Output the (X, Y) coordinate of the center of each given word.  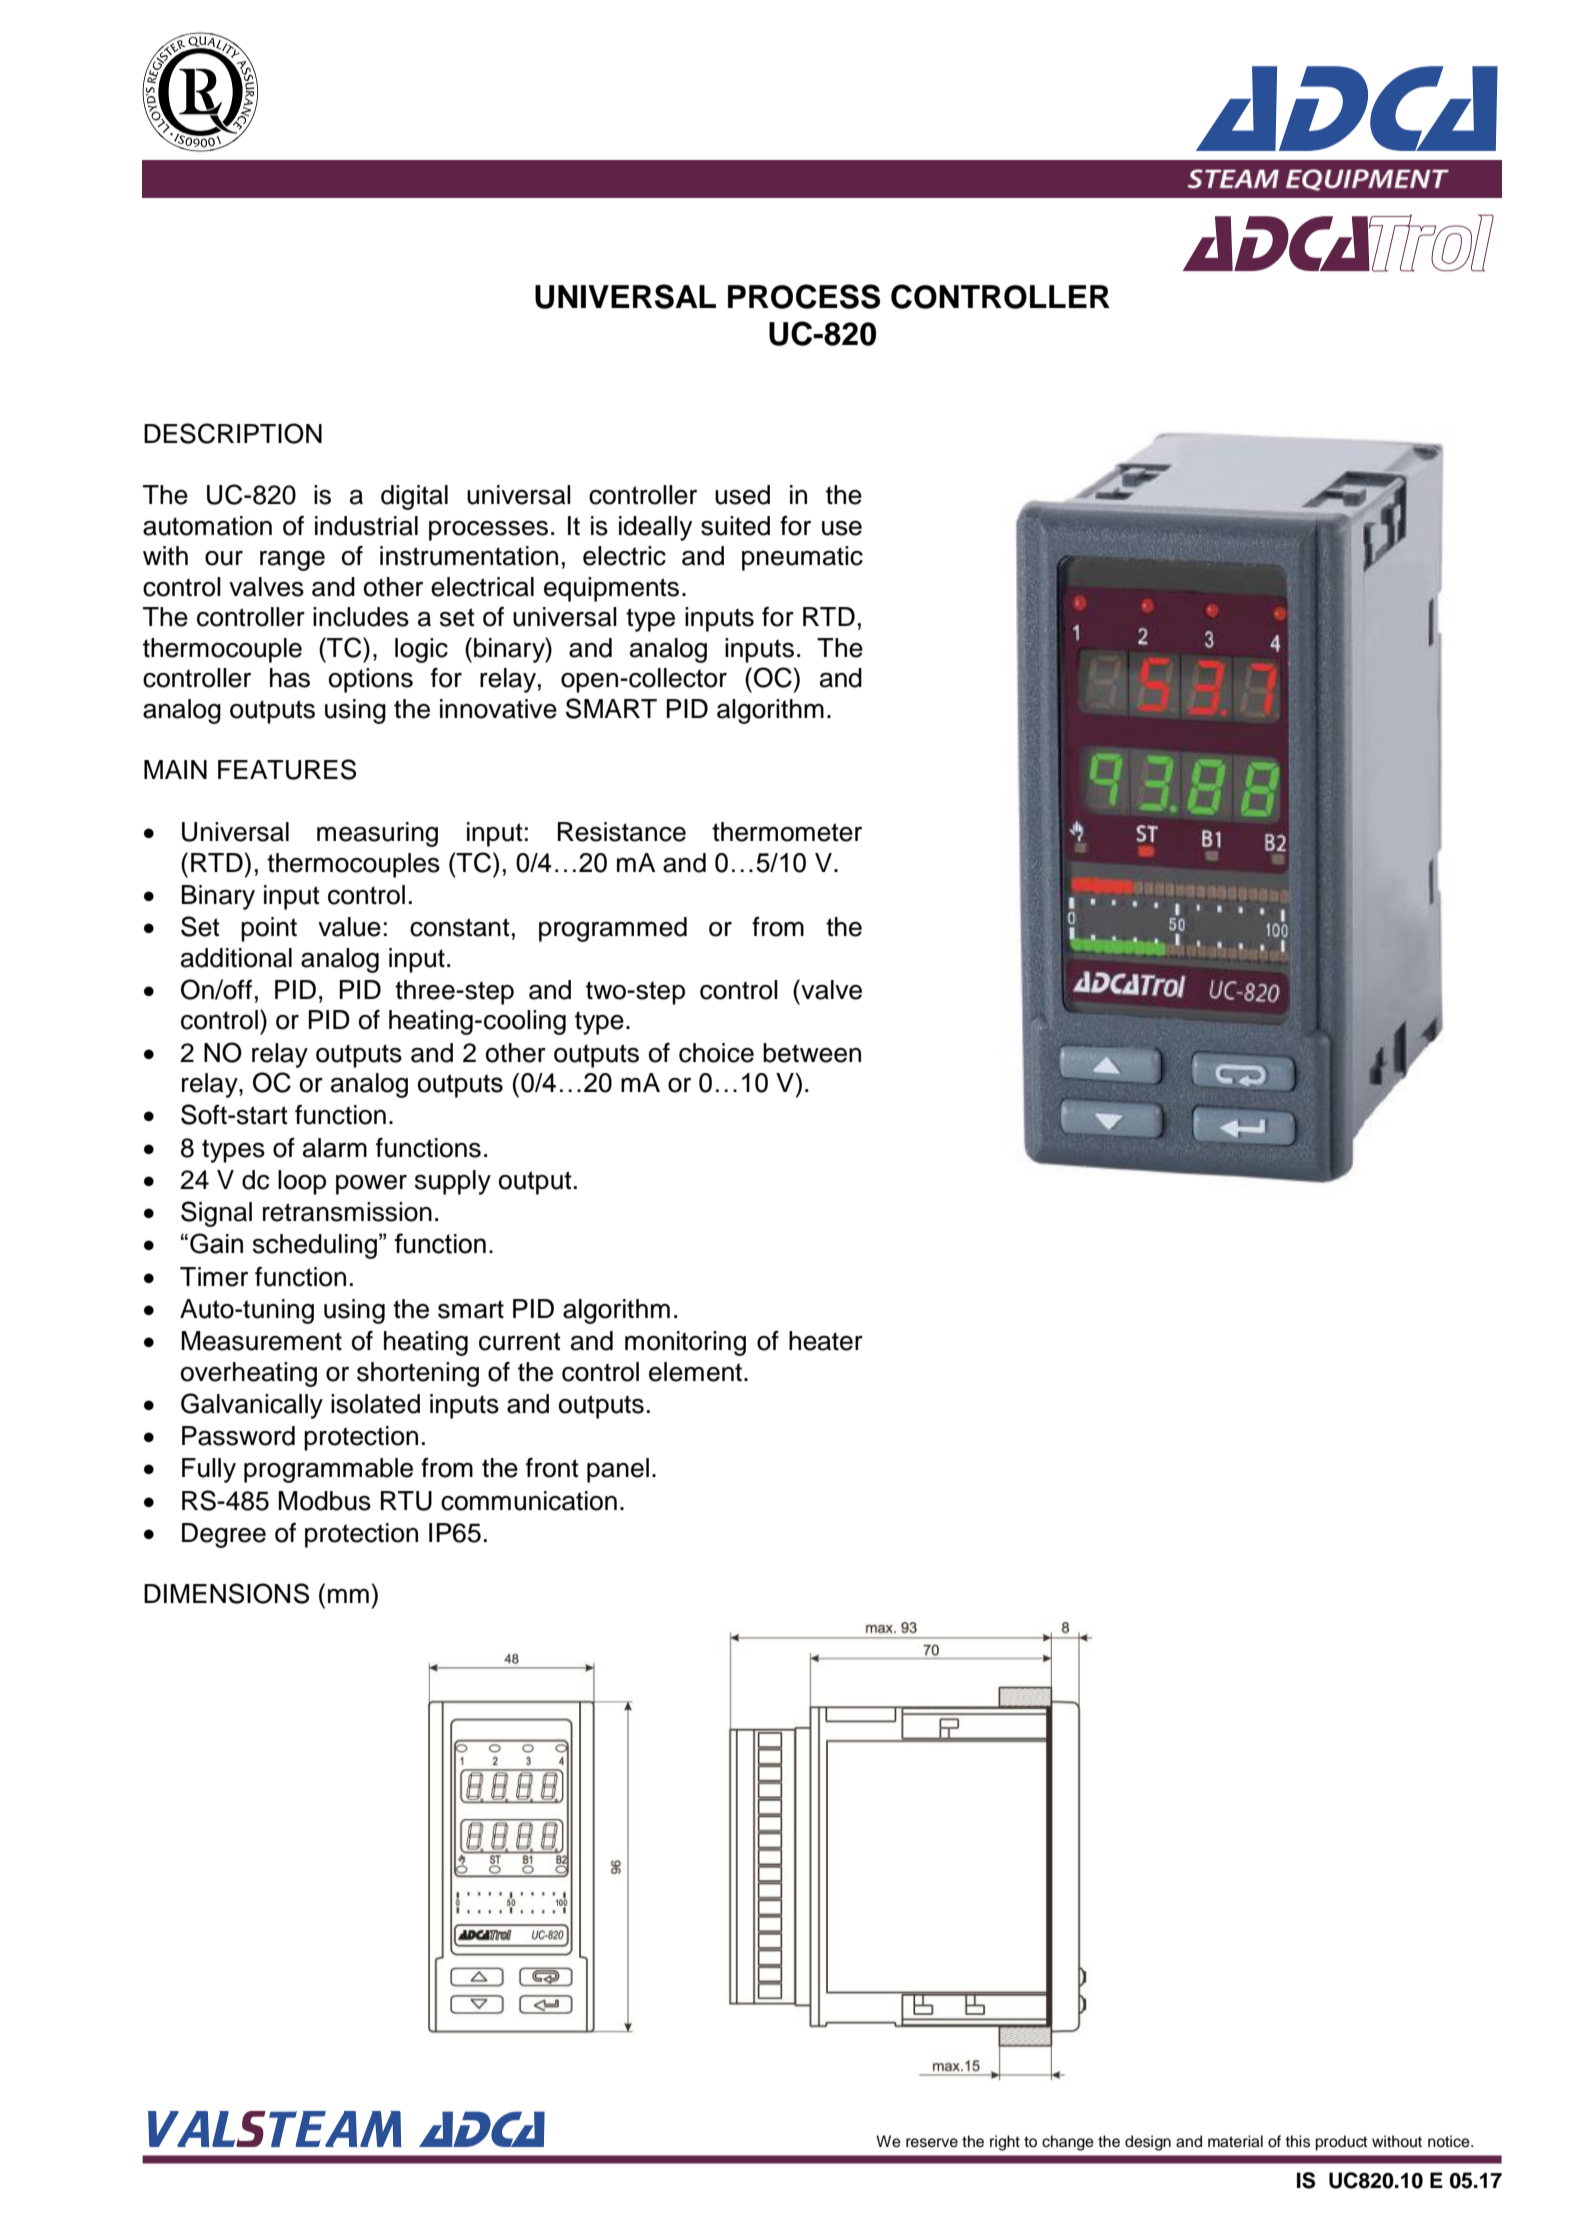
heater (826, 1341)
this (1297, 2141)
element (697, 1372)
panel (618, 1470)
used (742, 495)
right (1005, 2143)
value (349, 927)
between (812, 1053)
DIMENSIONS (226, 1593)
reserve (932, 2143)
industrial (366, 526)
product (1341, 2143)
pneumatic (802, 558)
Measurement (261, 1341)
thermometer (787, 832)
